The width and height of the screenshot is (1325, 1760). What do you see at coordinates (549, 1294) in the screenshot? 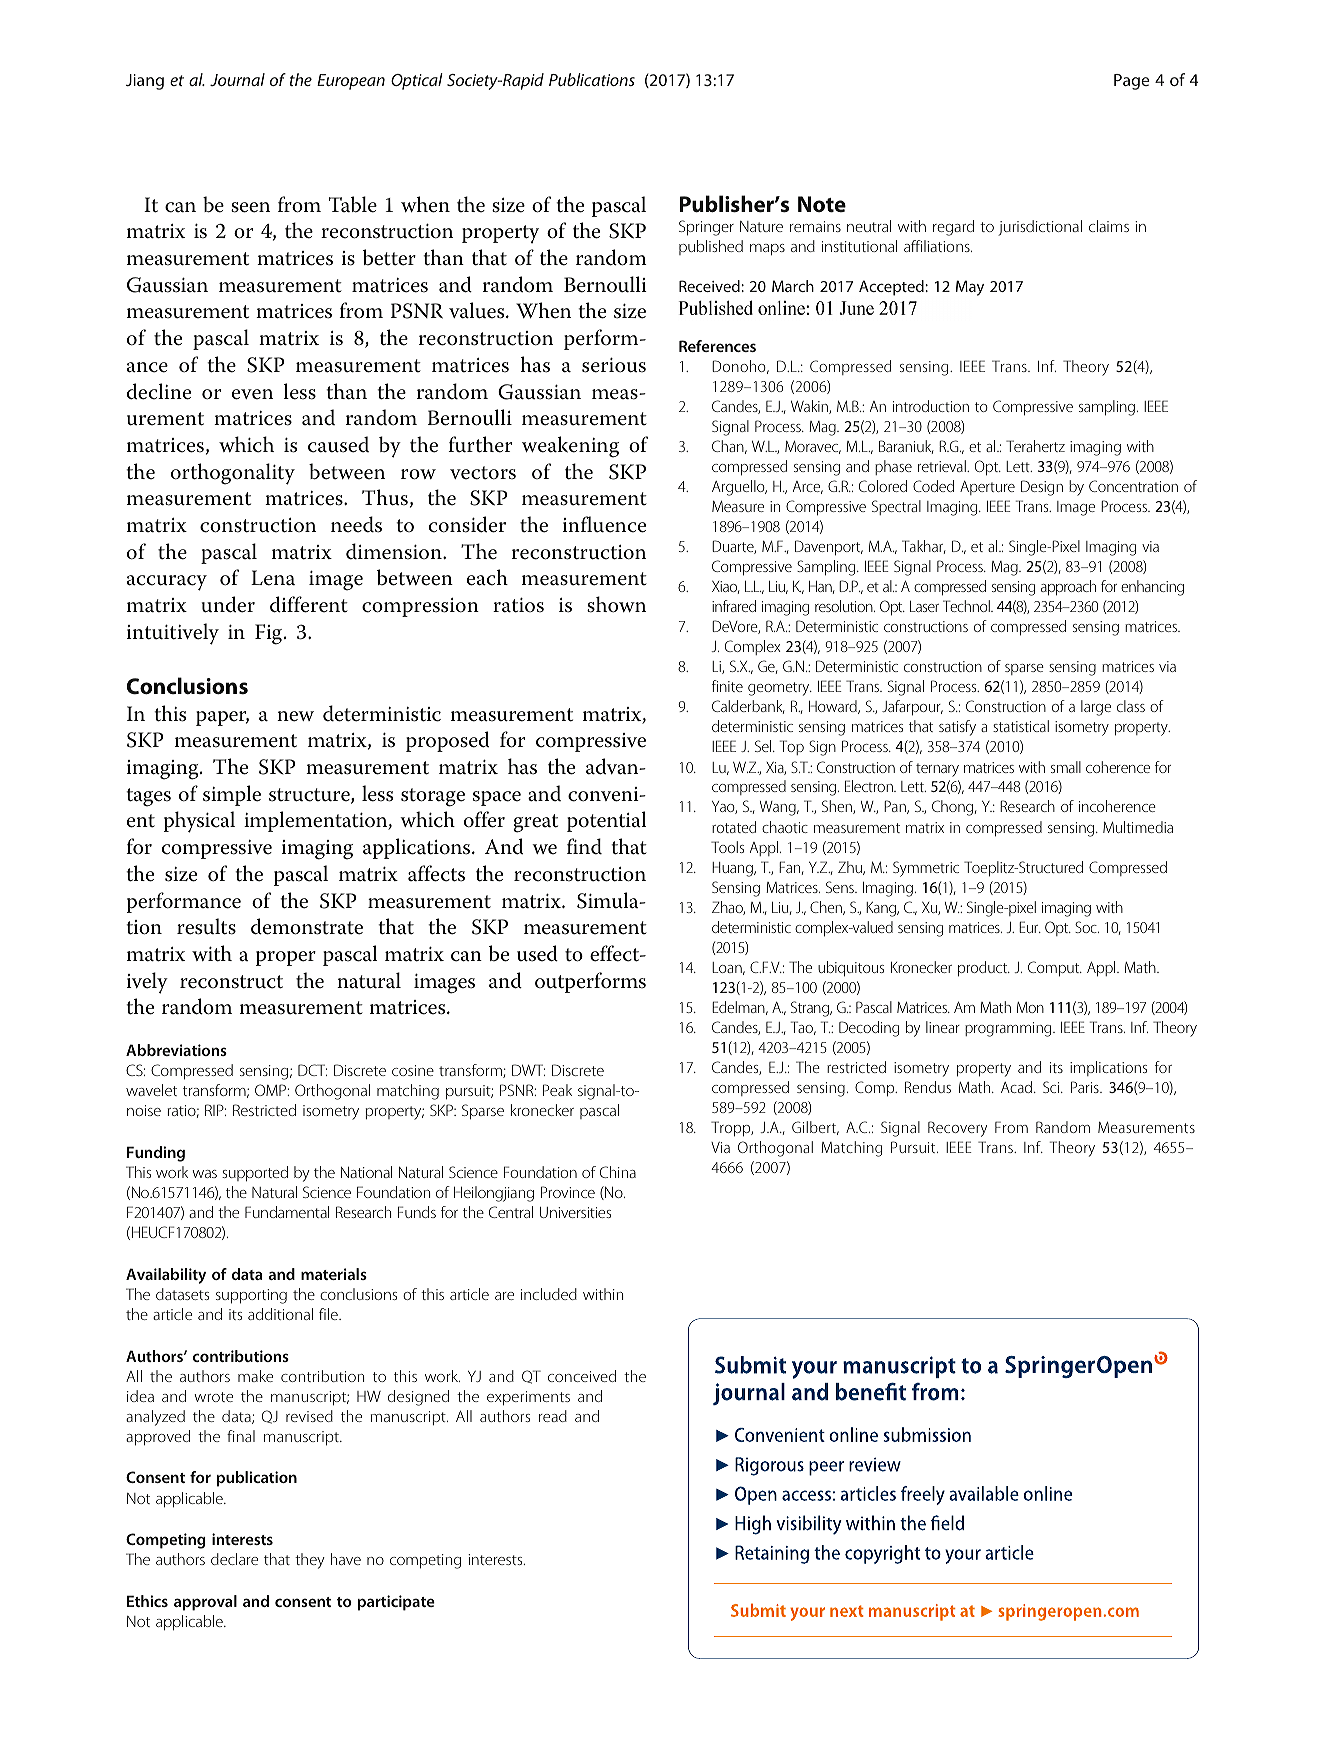
I see `included` at bounding box center [549, 1294].
